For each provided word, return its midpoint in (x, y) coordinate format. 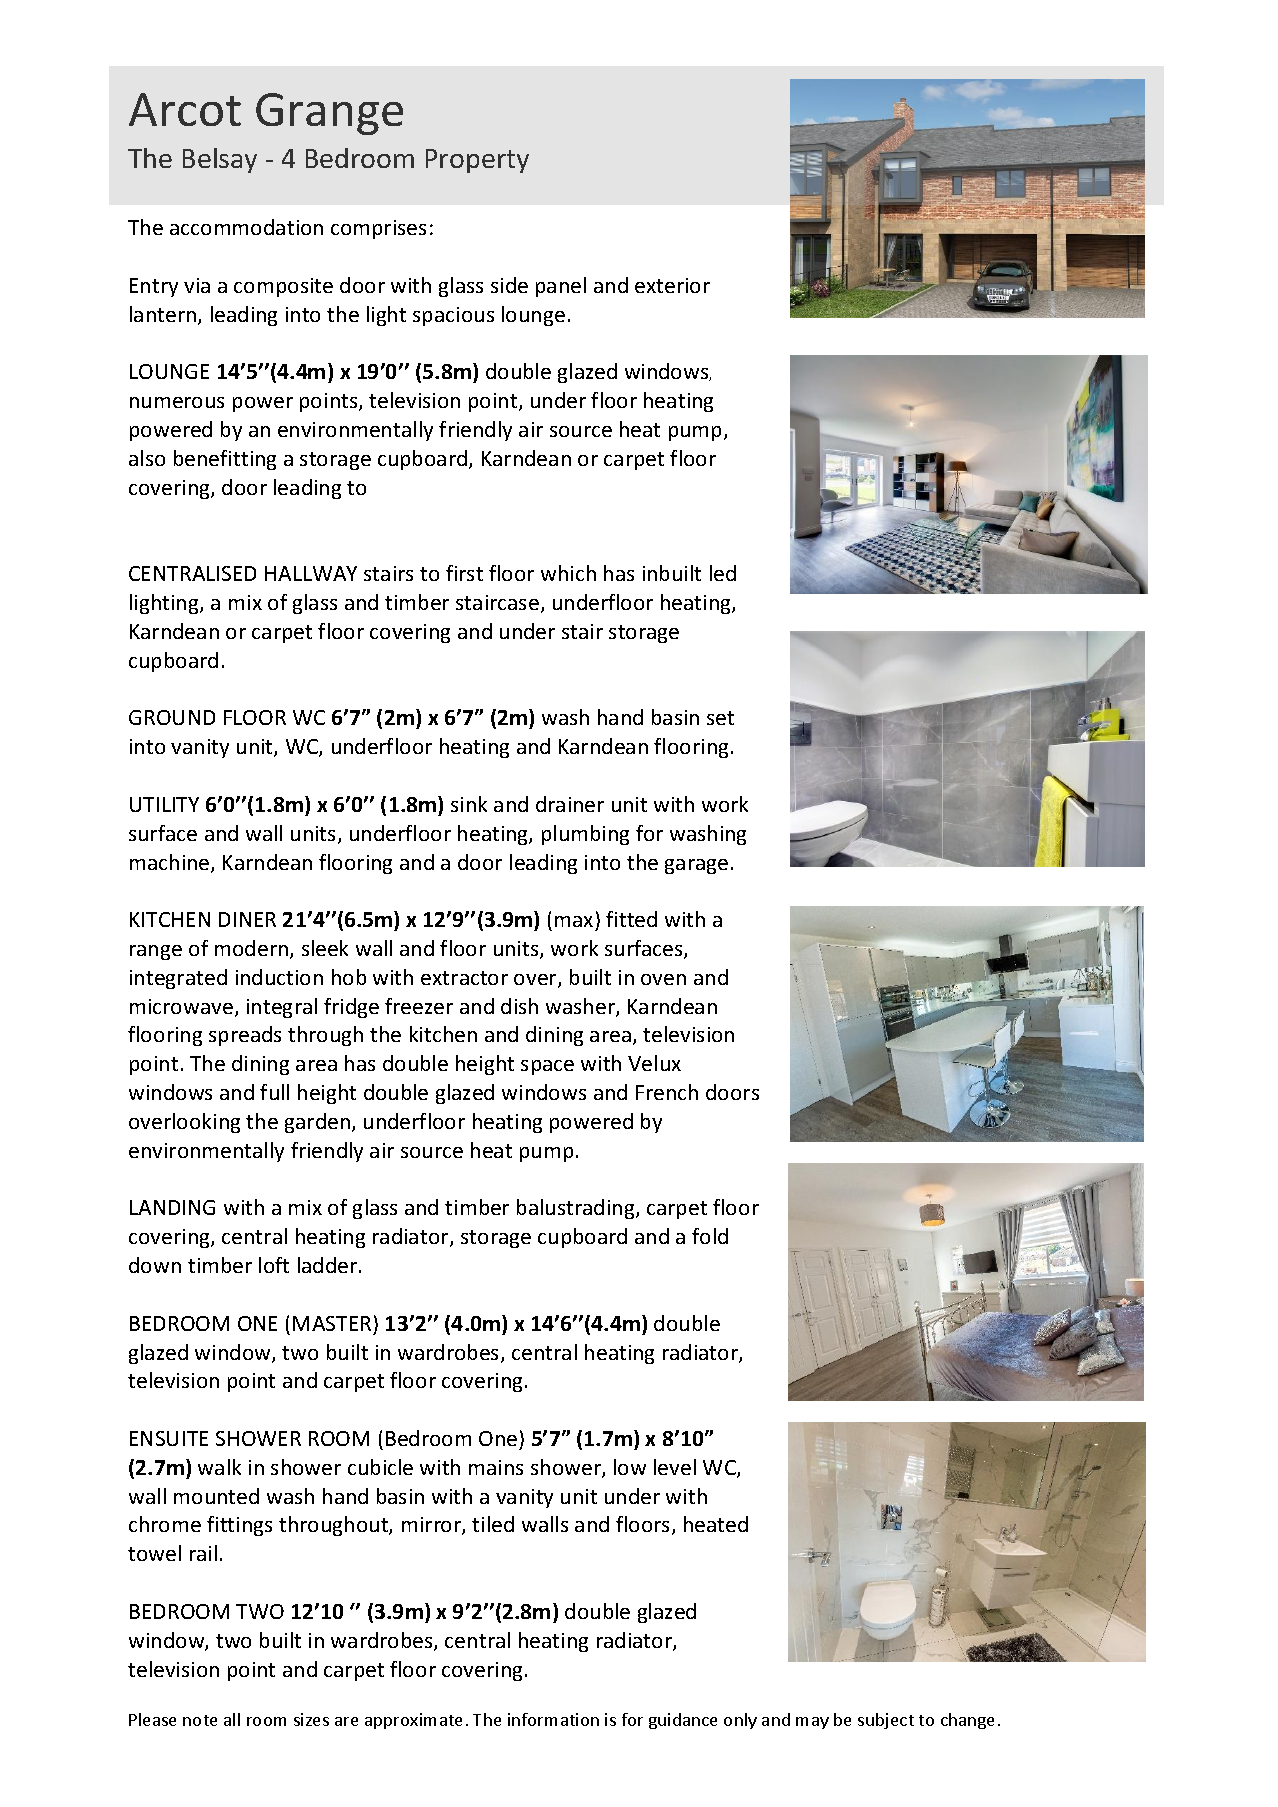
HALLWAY (311, 573)
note (200, 1720)
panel (561, 287)
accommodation (246, 227)
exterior (672, 285)
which (568, 573)
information (553, 1719)
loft (274, 1265)
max (574, 921)
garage (696, 866)
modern (253, 949)
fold (710, 1236)
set (720, 718)
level (675, 1467)
